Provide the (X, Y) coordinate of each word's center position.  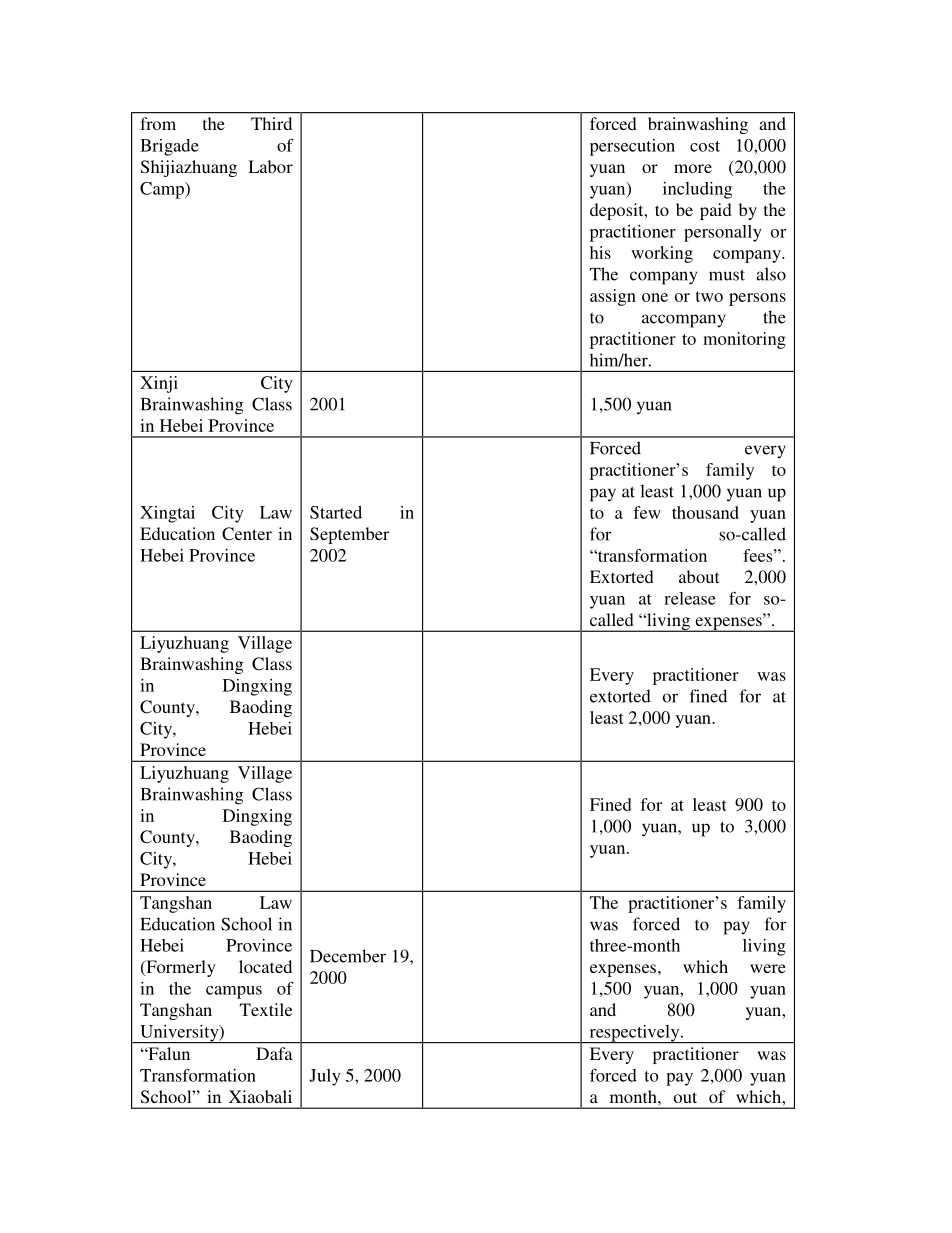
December (348, 956)
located (265, 966)
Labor (270, 166)
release (690, 598)
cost (705, 146)
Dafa (274, 1053)
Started (336, 512)
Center (247, 534)
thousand (705, 512)
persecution (632, 147)
